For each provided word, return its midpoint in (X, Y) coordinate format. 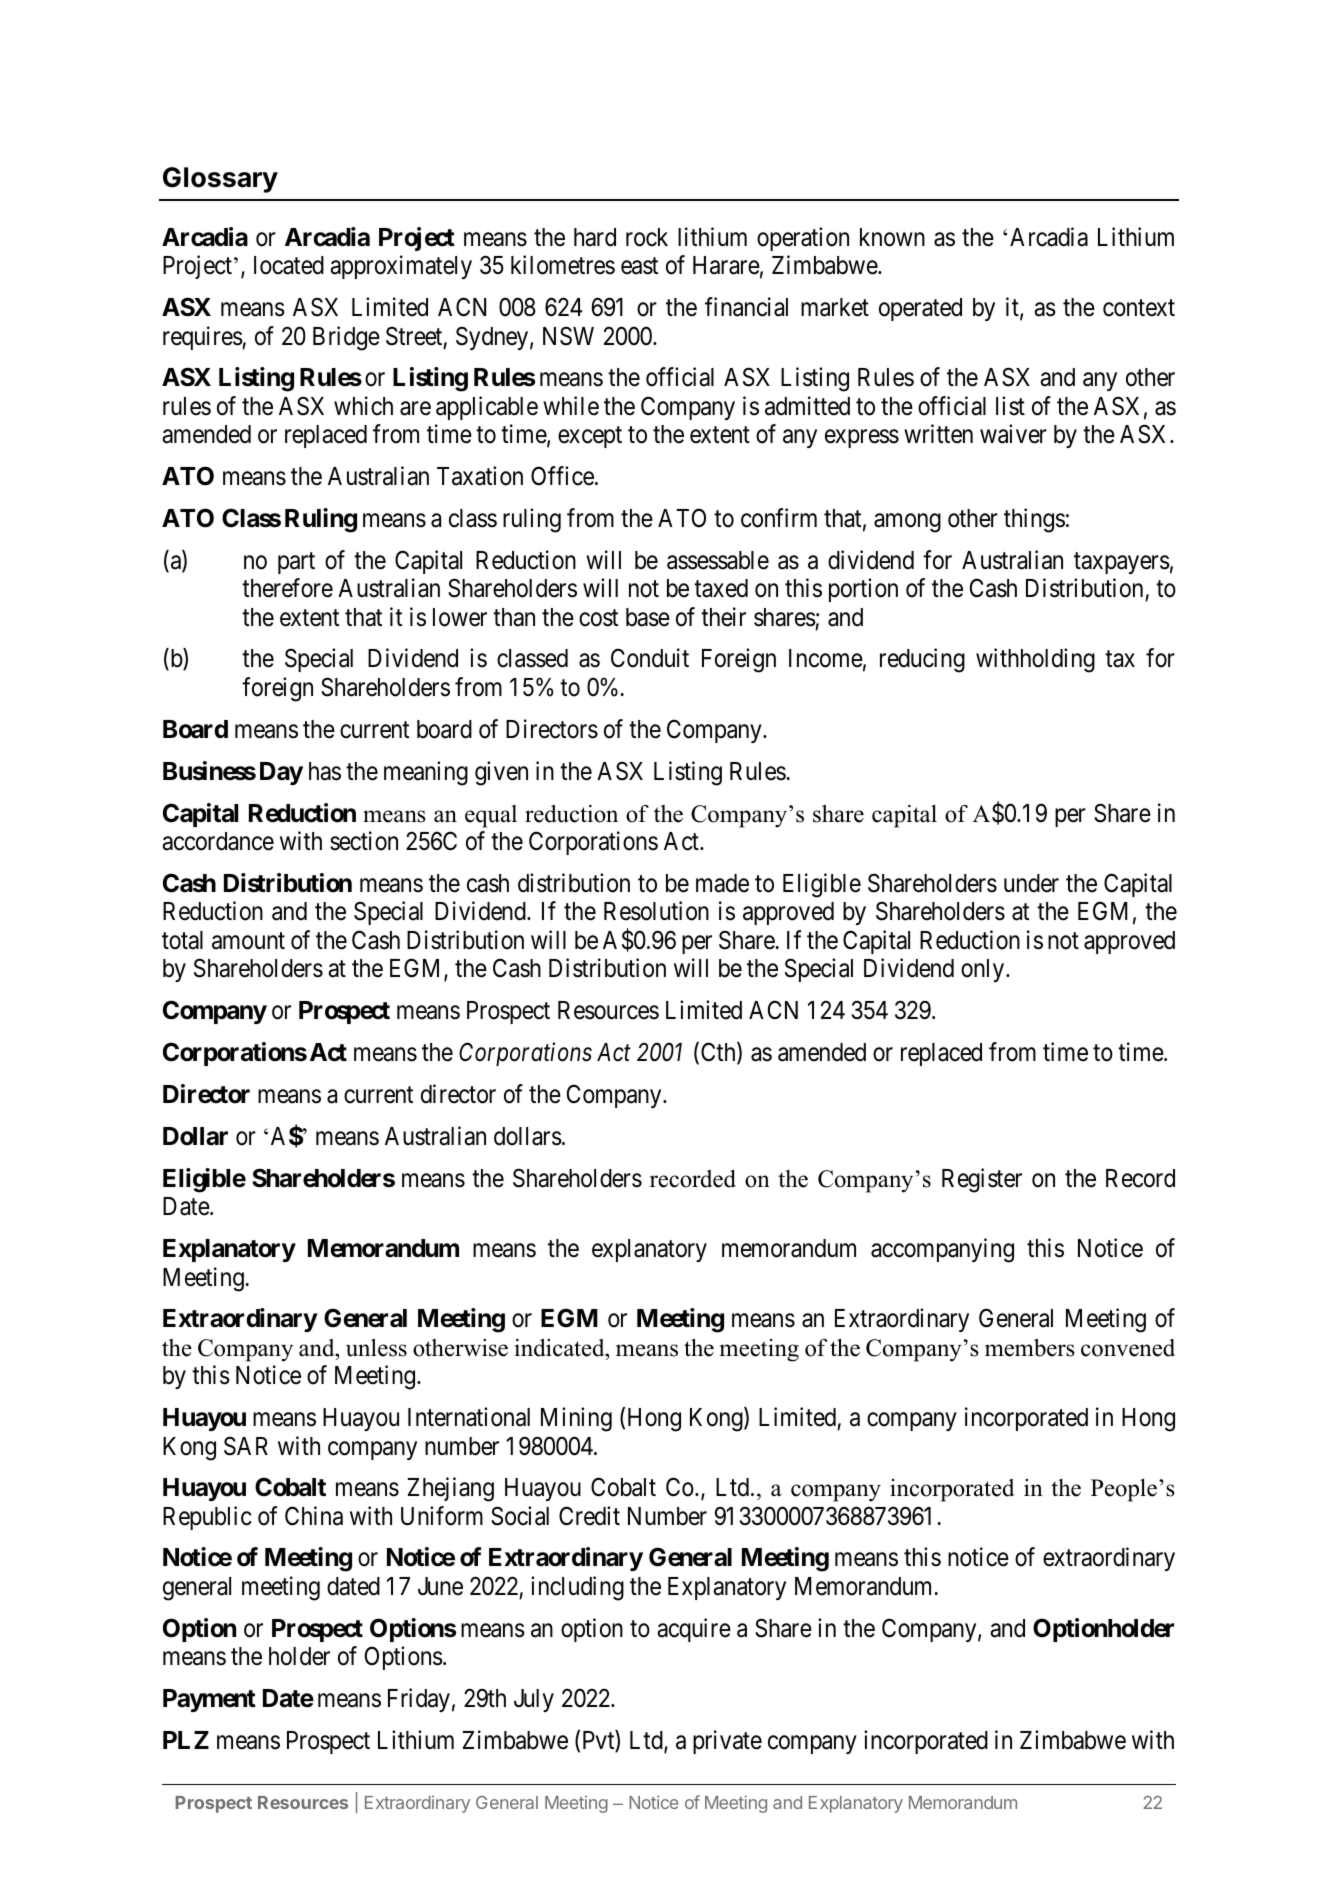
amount (248, 941)
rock (647, 237)
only (984, 970)
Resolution (656, 911)
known (892, 237)
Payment (209, 1700)
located (289, 265)
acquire (694, 1630)
